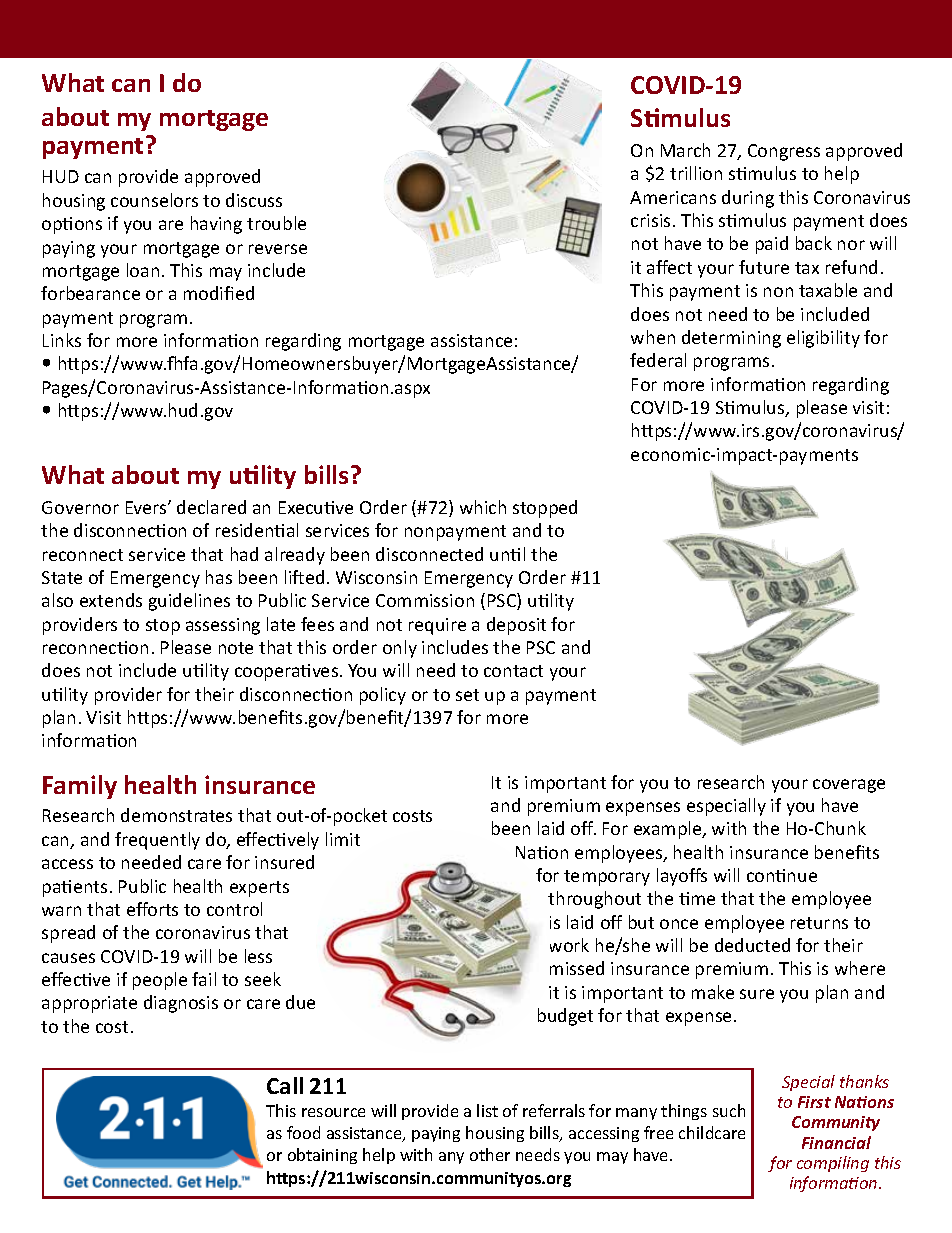  What do you see at coordinates (154, 200) in the image?
I see `counselors` at bounding box center [154, 200].
